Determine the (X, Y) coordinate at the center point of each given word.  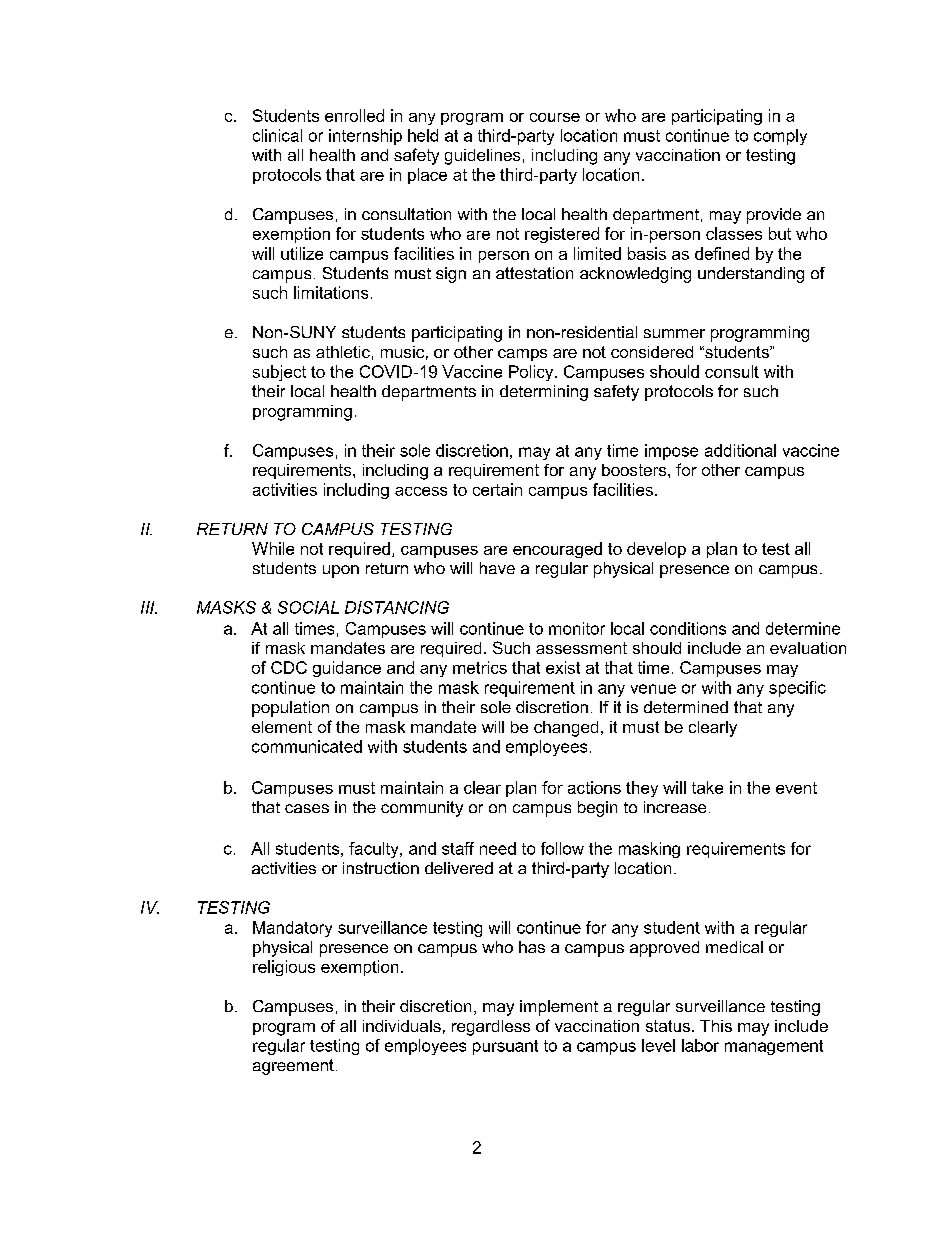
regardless (491, 1028)
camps (522, 355)
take (707, 787)
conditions (688, 628)
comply (780, 137)
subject (279, 373)
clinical (277, 135)
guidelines (482, 157)
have (497, 568)
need (498, 848)
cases (307, 808)
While (273, 548)
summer (674, 333)
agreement (293, 1067)
